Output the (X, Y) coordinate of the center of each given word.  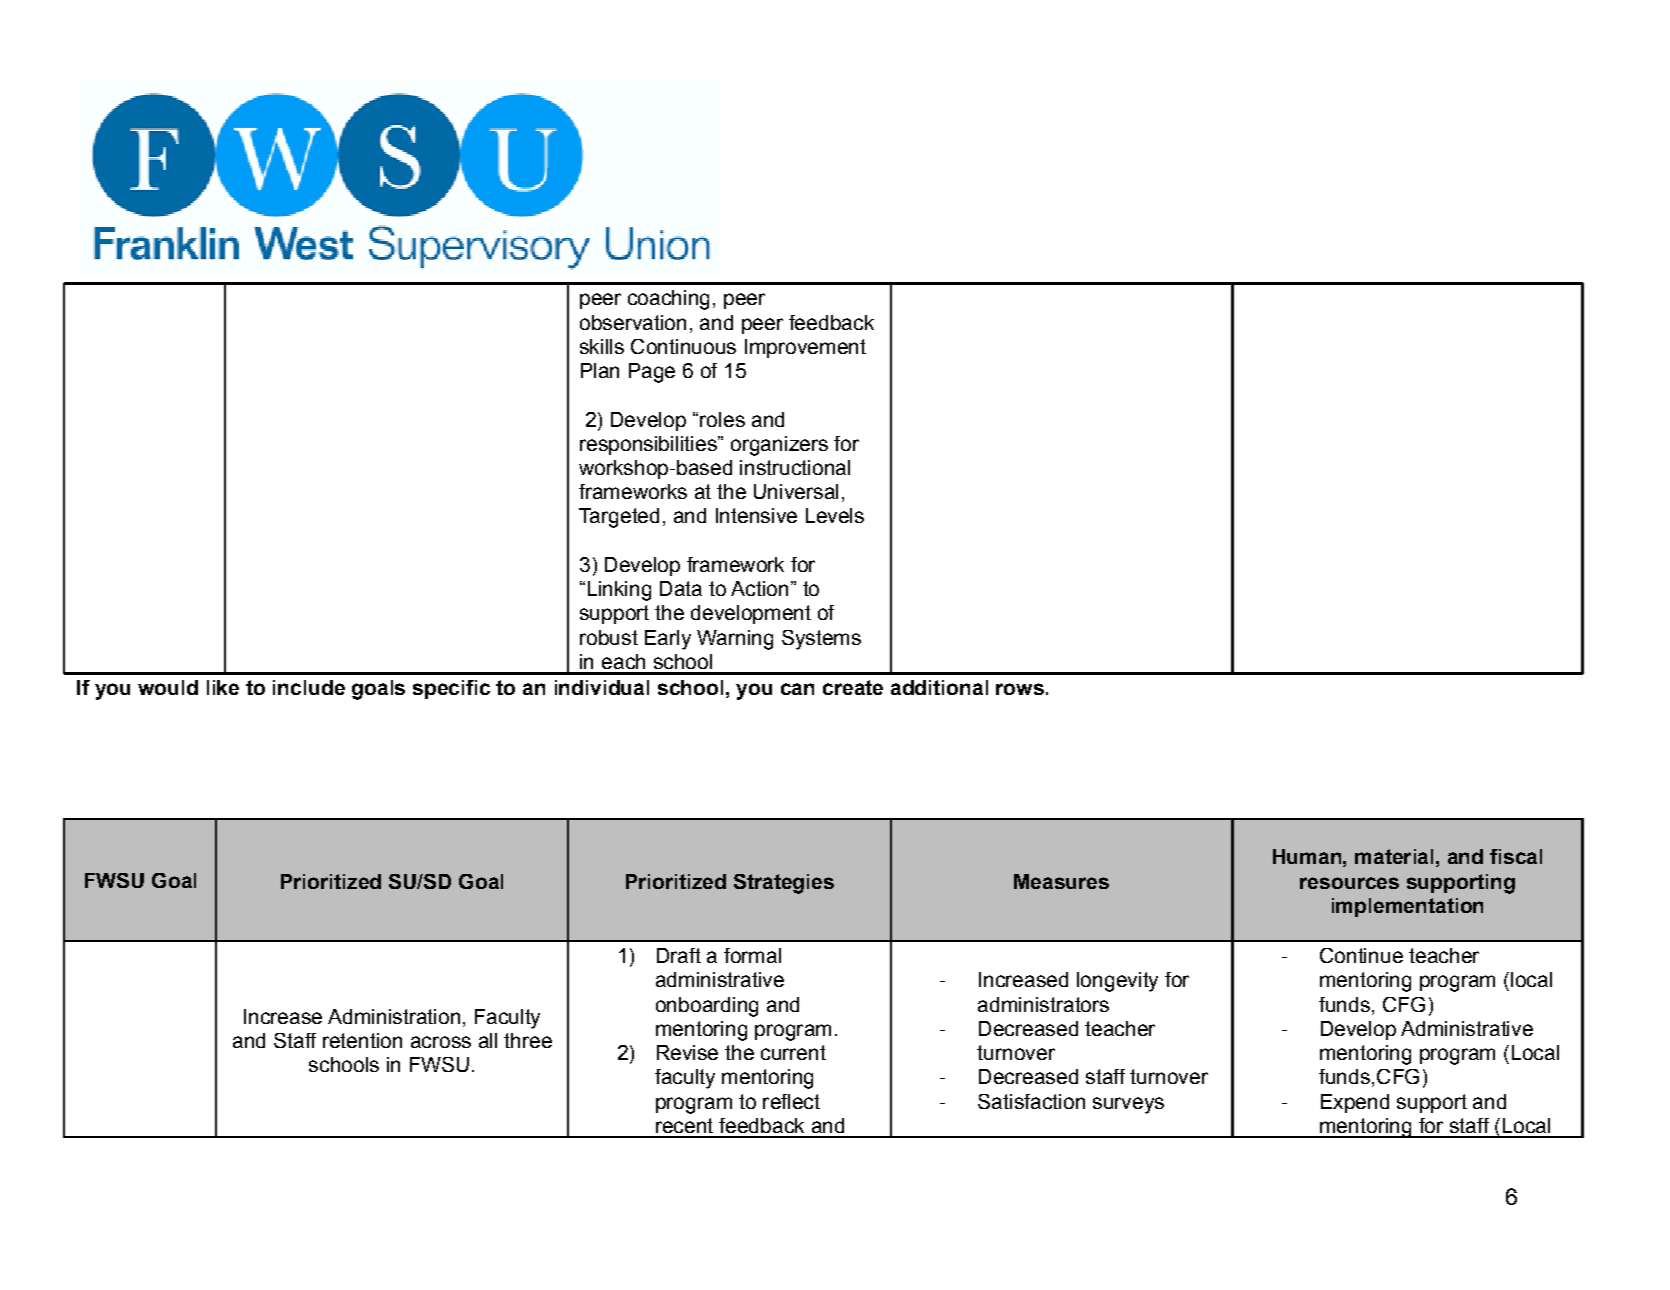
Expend (1355, 1103)
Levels (835, 515)
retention (362, 1040)
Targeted (619, 518)
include (309, 687)
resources (1349, 883)
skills (602, 346)
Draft (679, 955)
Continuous (683, 346)
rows (1020, 689)
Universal (796, 491)
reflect (791, 1101)
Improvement (805, 348)
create (853, 687)
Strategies (784, 884)
